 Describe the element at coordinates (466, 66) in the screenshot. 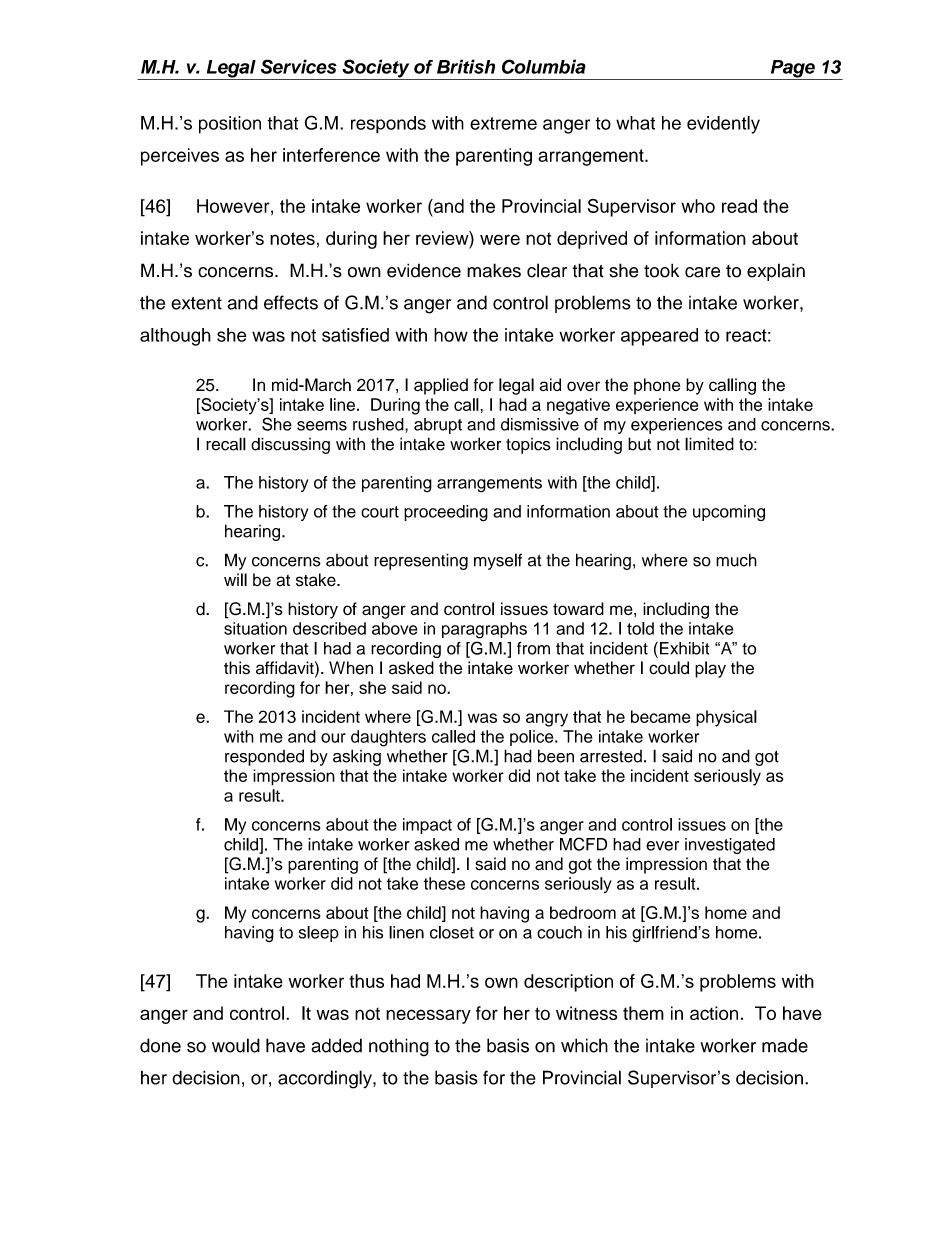

I see `British` at that location.
